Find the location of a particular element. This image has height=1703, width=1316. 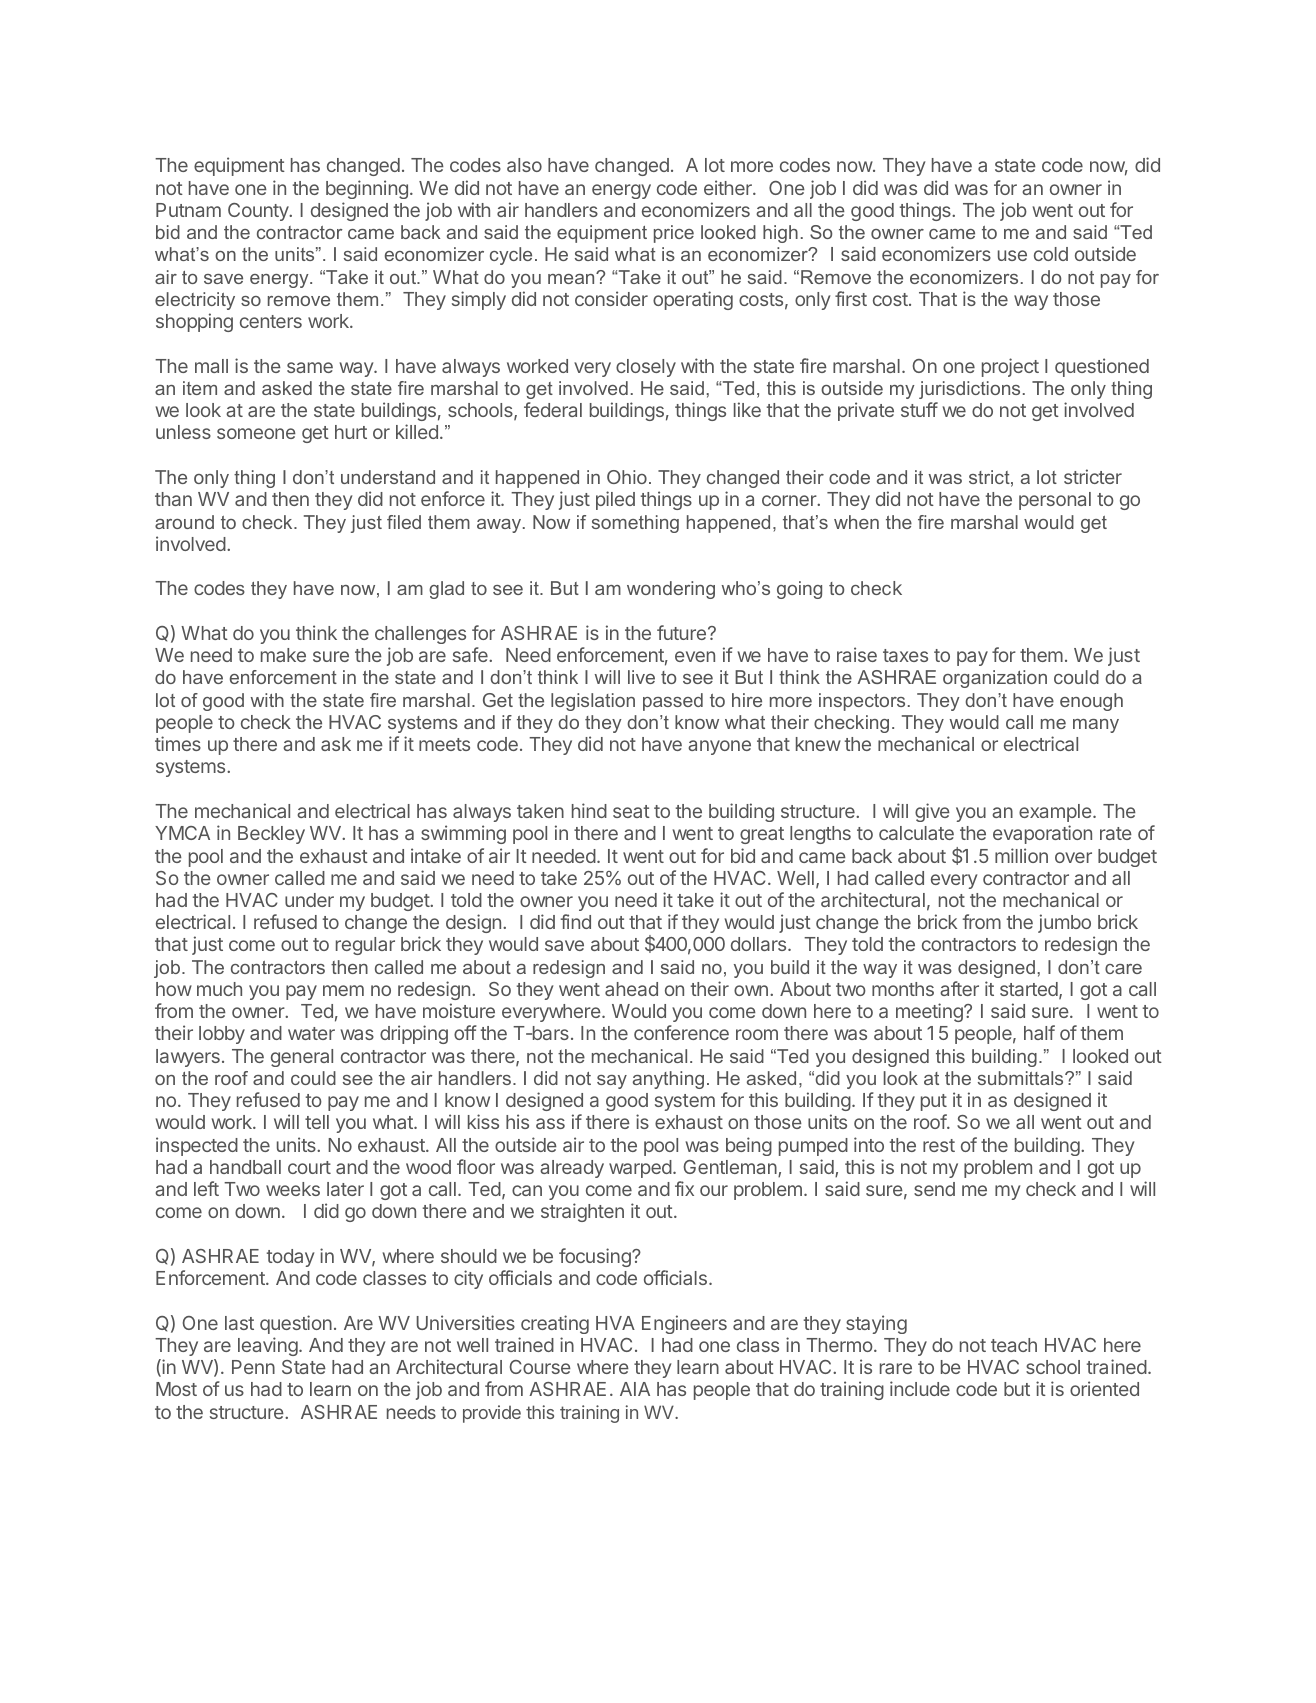

jumbo is located at coordinates (1064, 923).
